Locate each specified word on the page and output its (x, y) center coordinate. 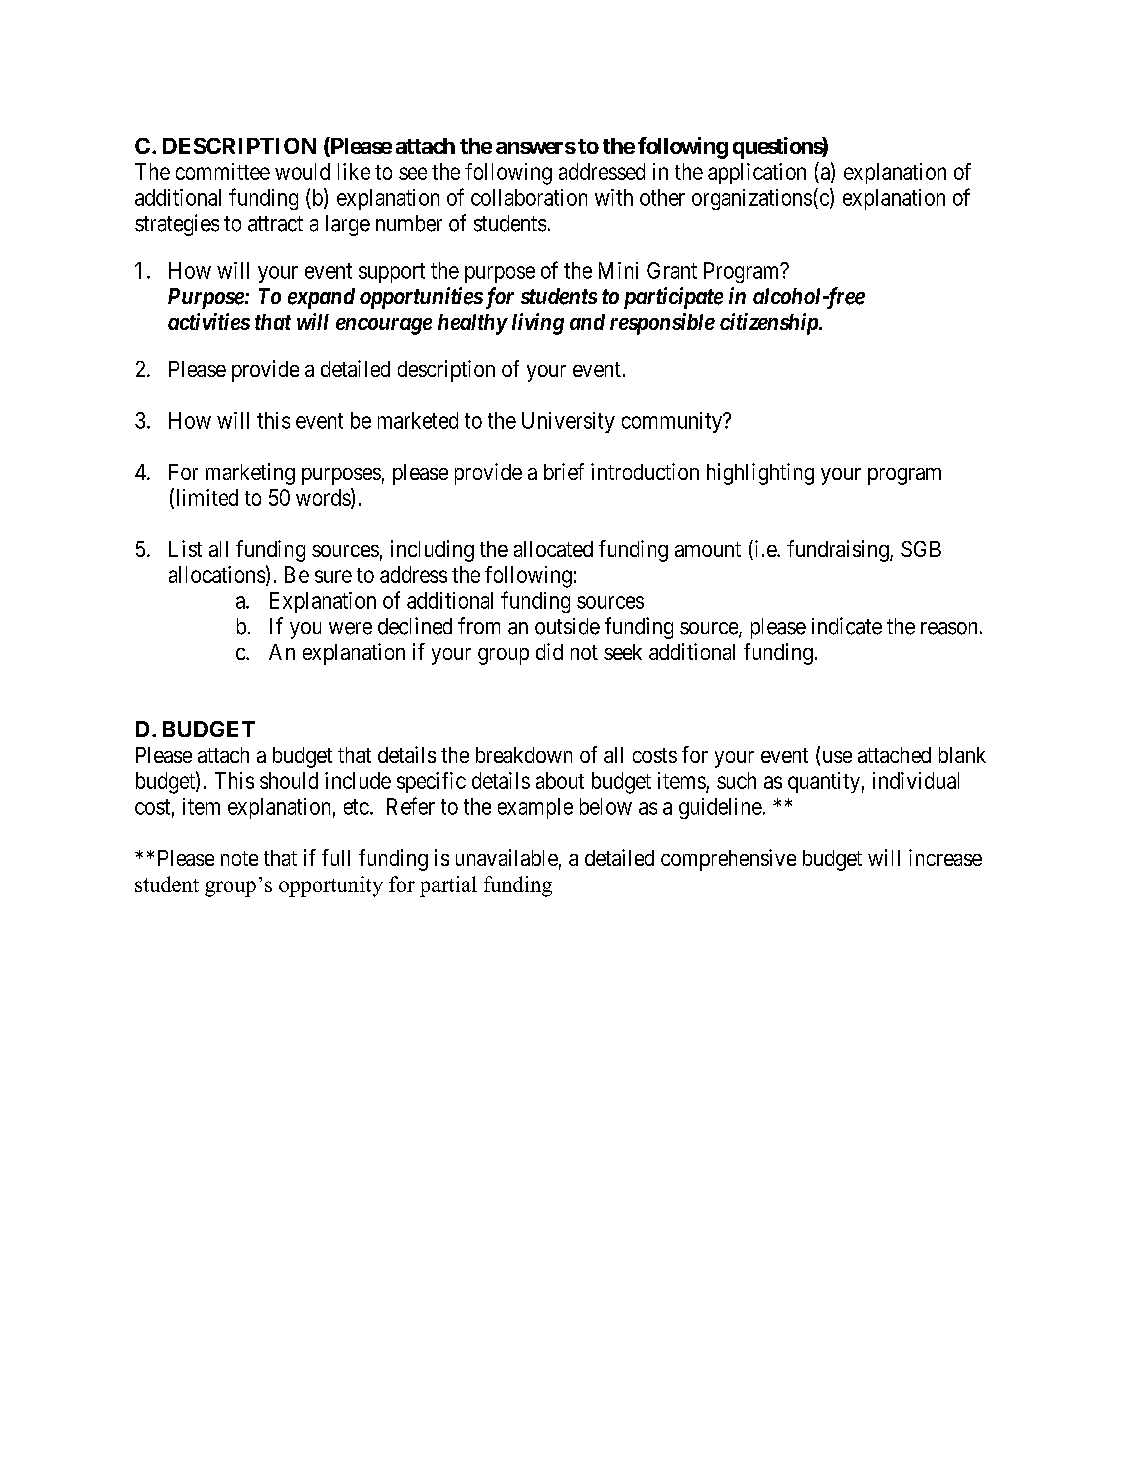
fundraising (839, 551)
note (239, 858)
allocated (553, 549)
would (302, 171)
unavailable (507, 857)
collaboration (529, 197)
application (757, 173)
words (323, 497)
